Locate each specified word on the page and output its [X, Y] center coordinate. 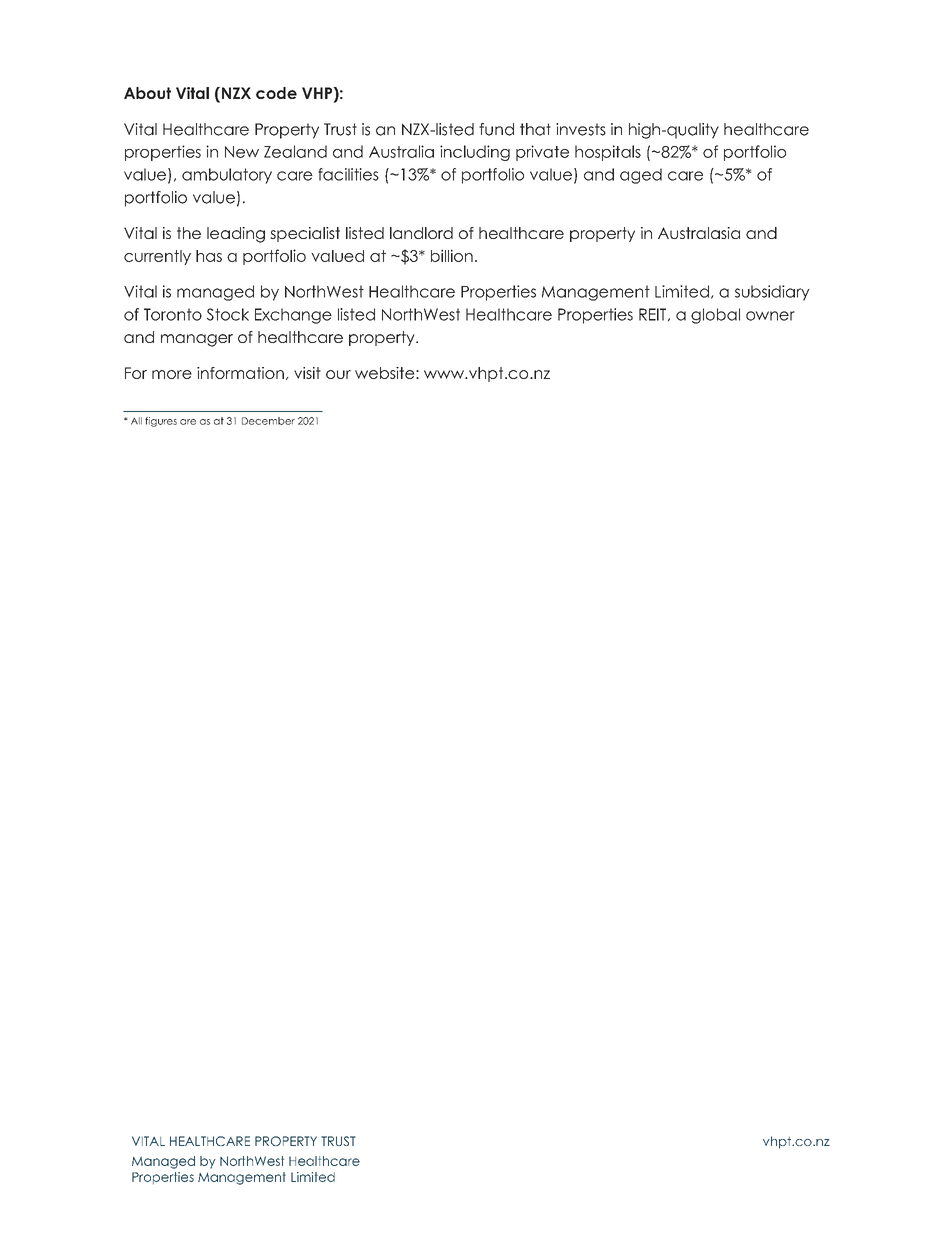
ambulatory [227, 176]
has [209, 256]
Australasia [699, 233]
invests [581, 129]
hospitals [608, 153]
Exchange [293, 316]
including [475, 153]
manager [197, 340]
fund [496, 129]
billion [452, 255]
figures [161, 422]
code [276, 93]
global [715, 316]
